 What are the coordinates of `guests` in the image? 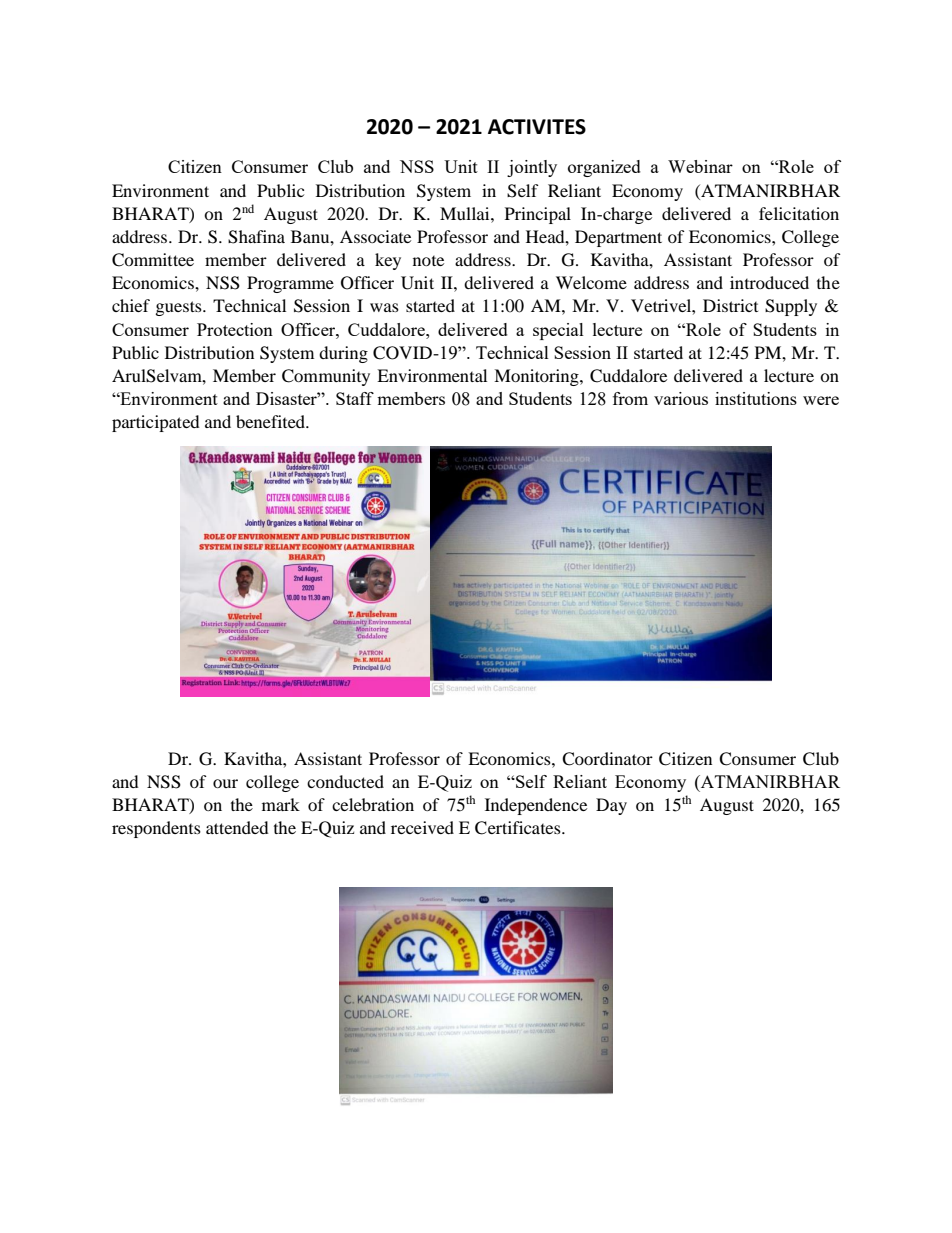 It's located at (180, 308).
